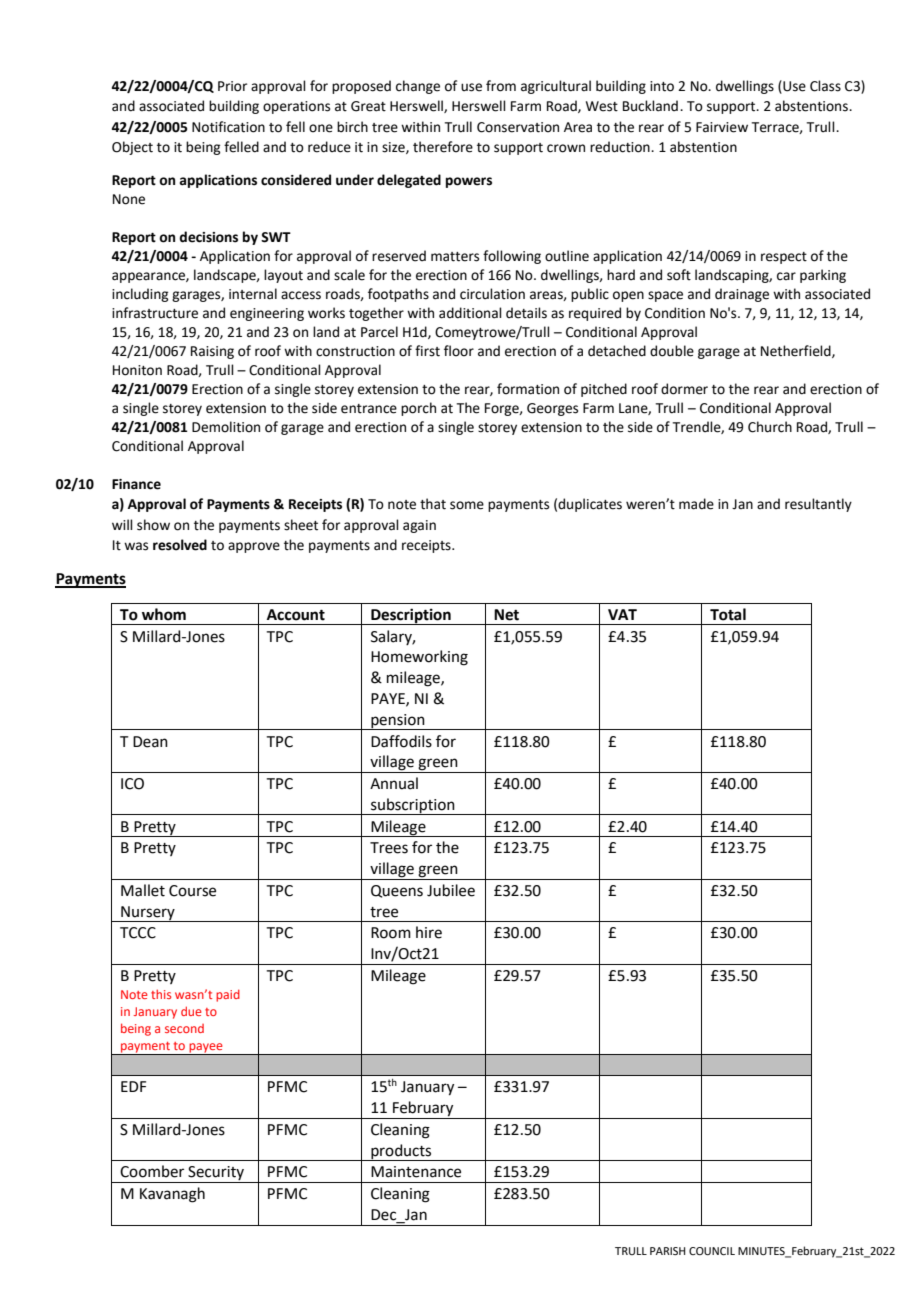 This screenshot has width=924, height=1308. I want to click on Notification, so click(228, 127).
